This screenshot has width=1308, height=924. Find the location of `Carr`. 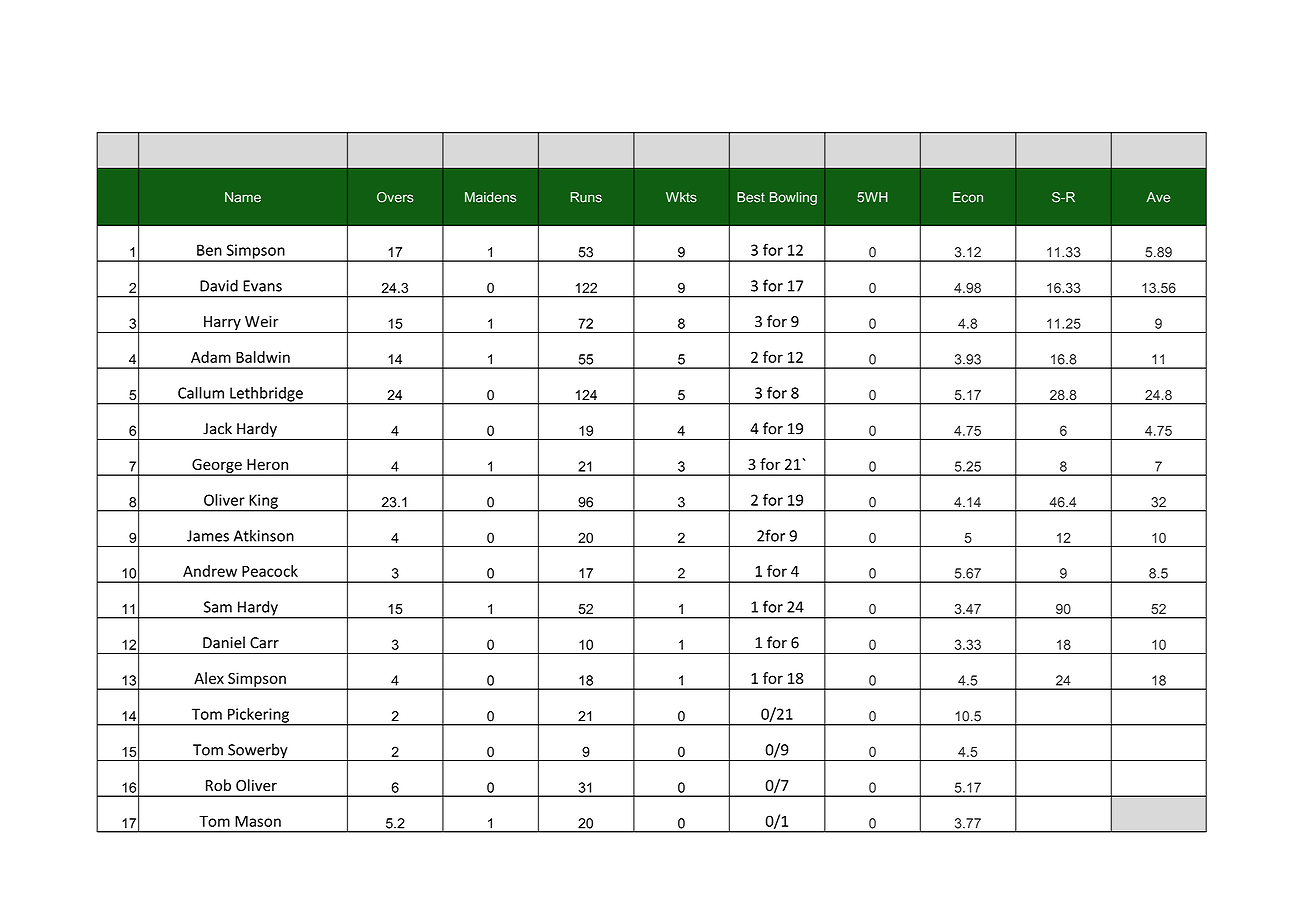

Carr is located at coordinates (264, 643).
